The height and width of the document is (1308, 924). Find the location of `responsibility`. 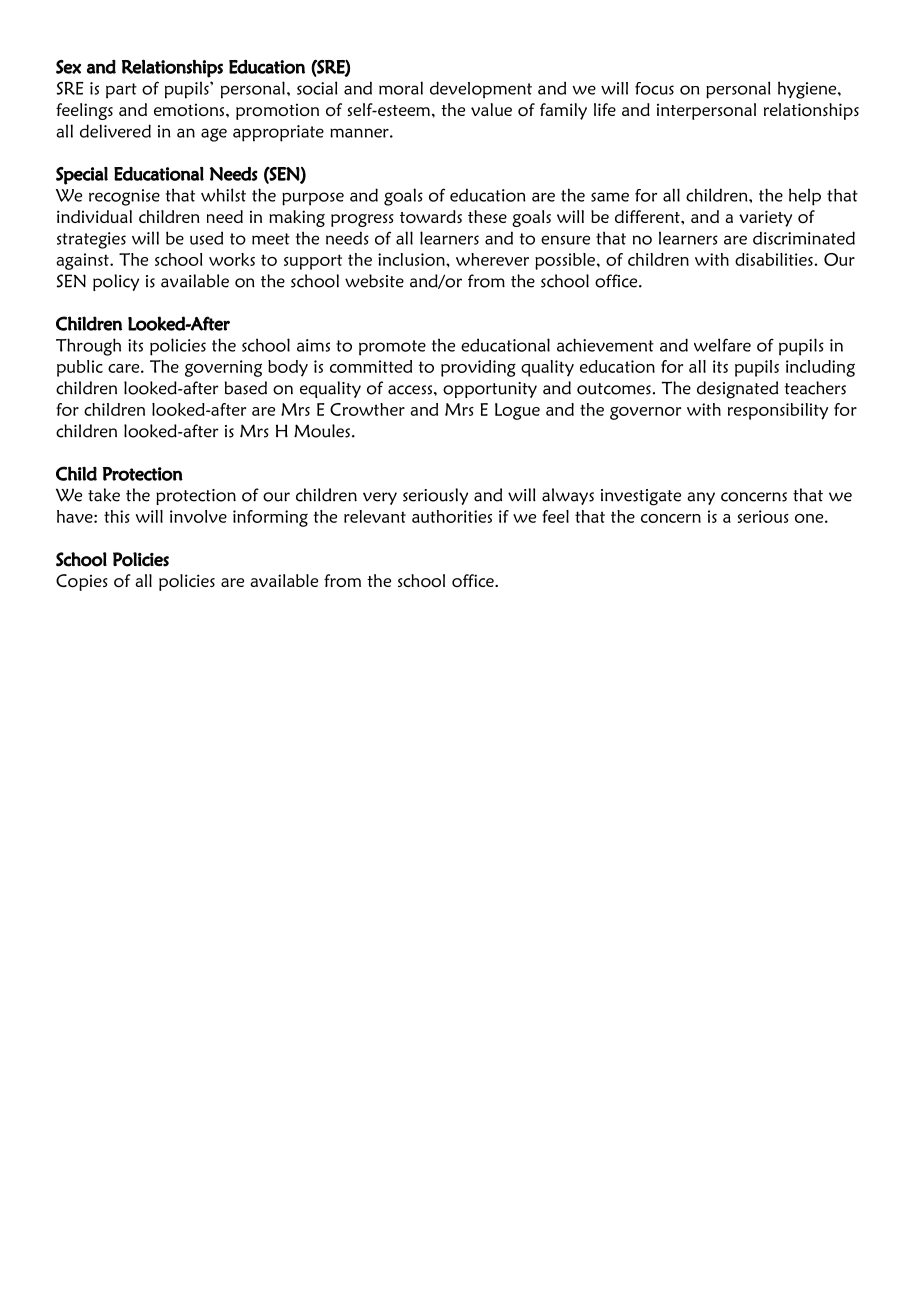

responsibility is located at coordinates (778, 411).
